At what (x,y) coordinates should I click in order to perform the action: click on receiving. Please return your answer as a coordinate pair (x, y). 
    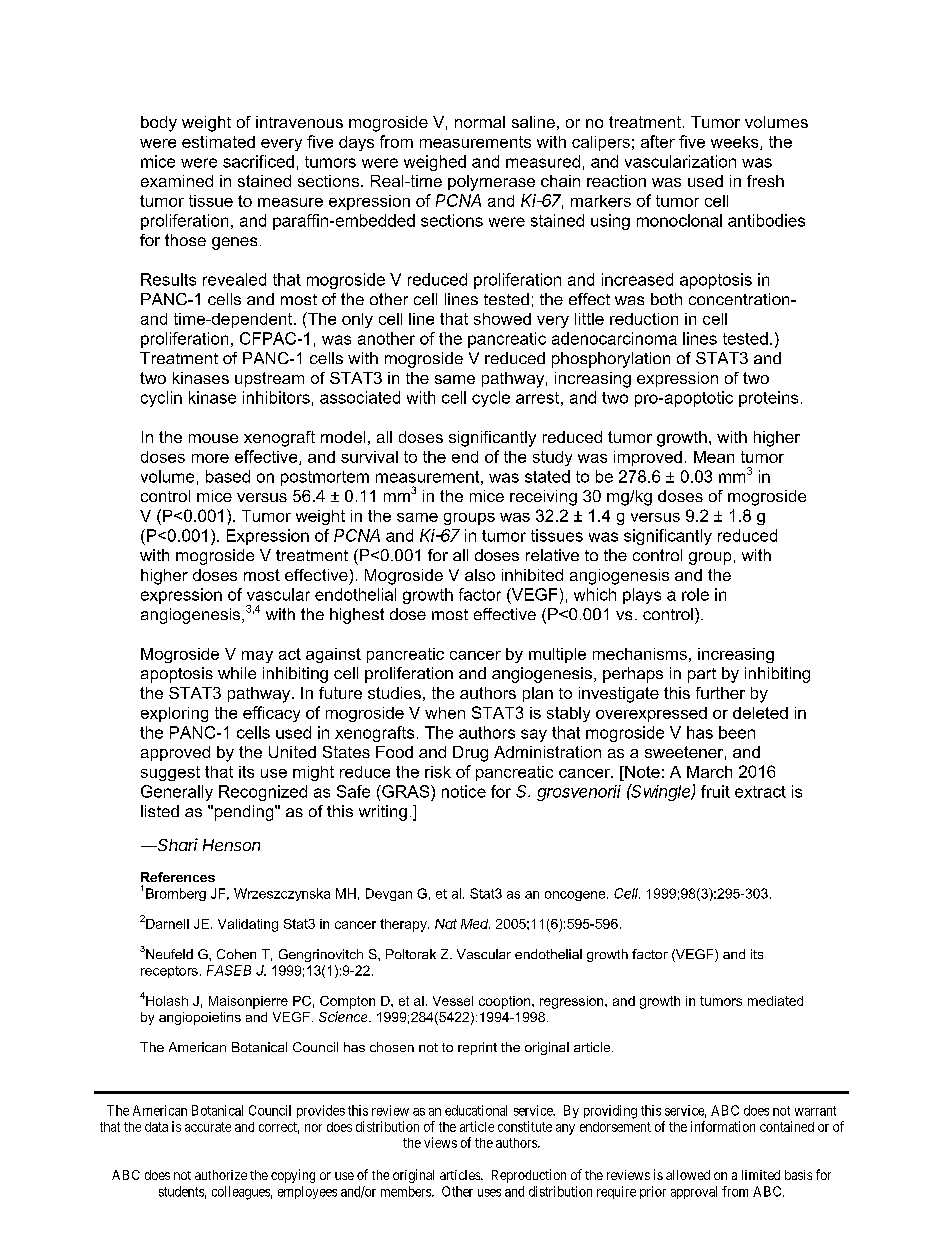
    Looking at the image, I should click on (543, 498).
